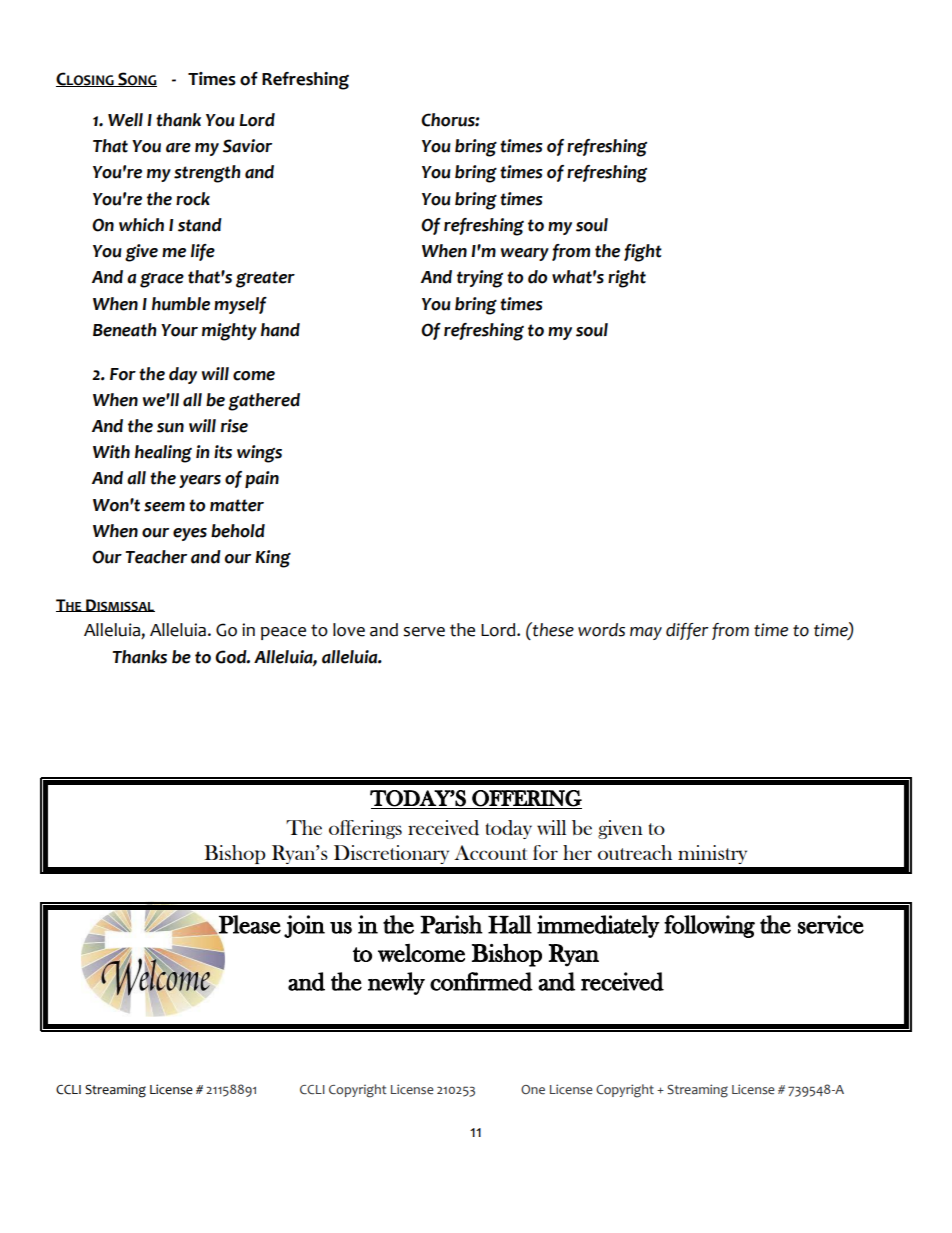 This image has height=1233, width=952. What do you see at coordinates (424, 632) in the image?
I see `serve` at bounding box center [424, 632].
